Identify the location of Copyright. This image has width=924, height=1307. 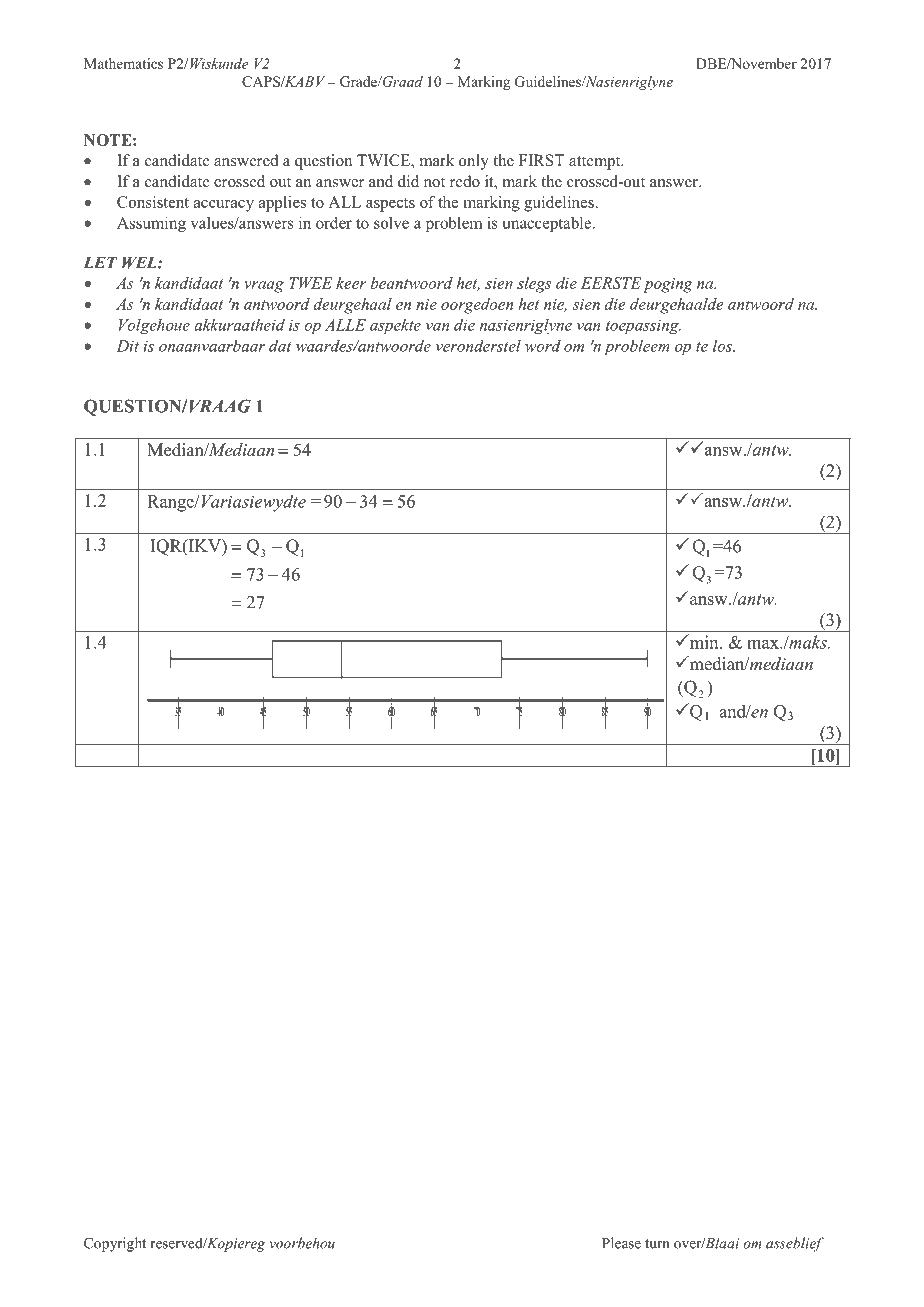
(115, 1244).
